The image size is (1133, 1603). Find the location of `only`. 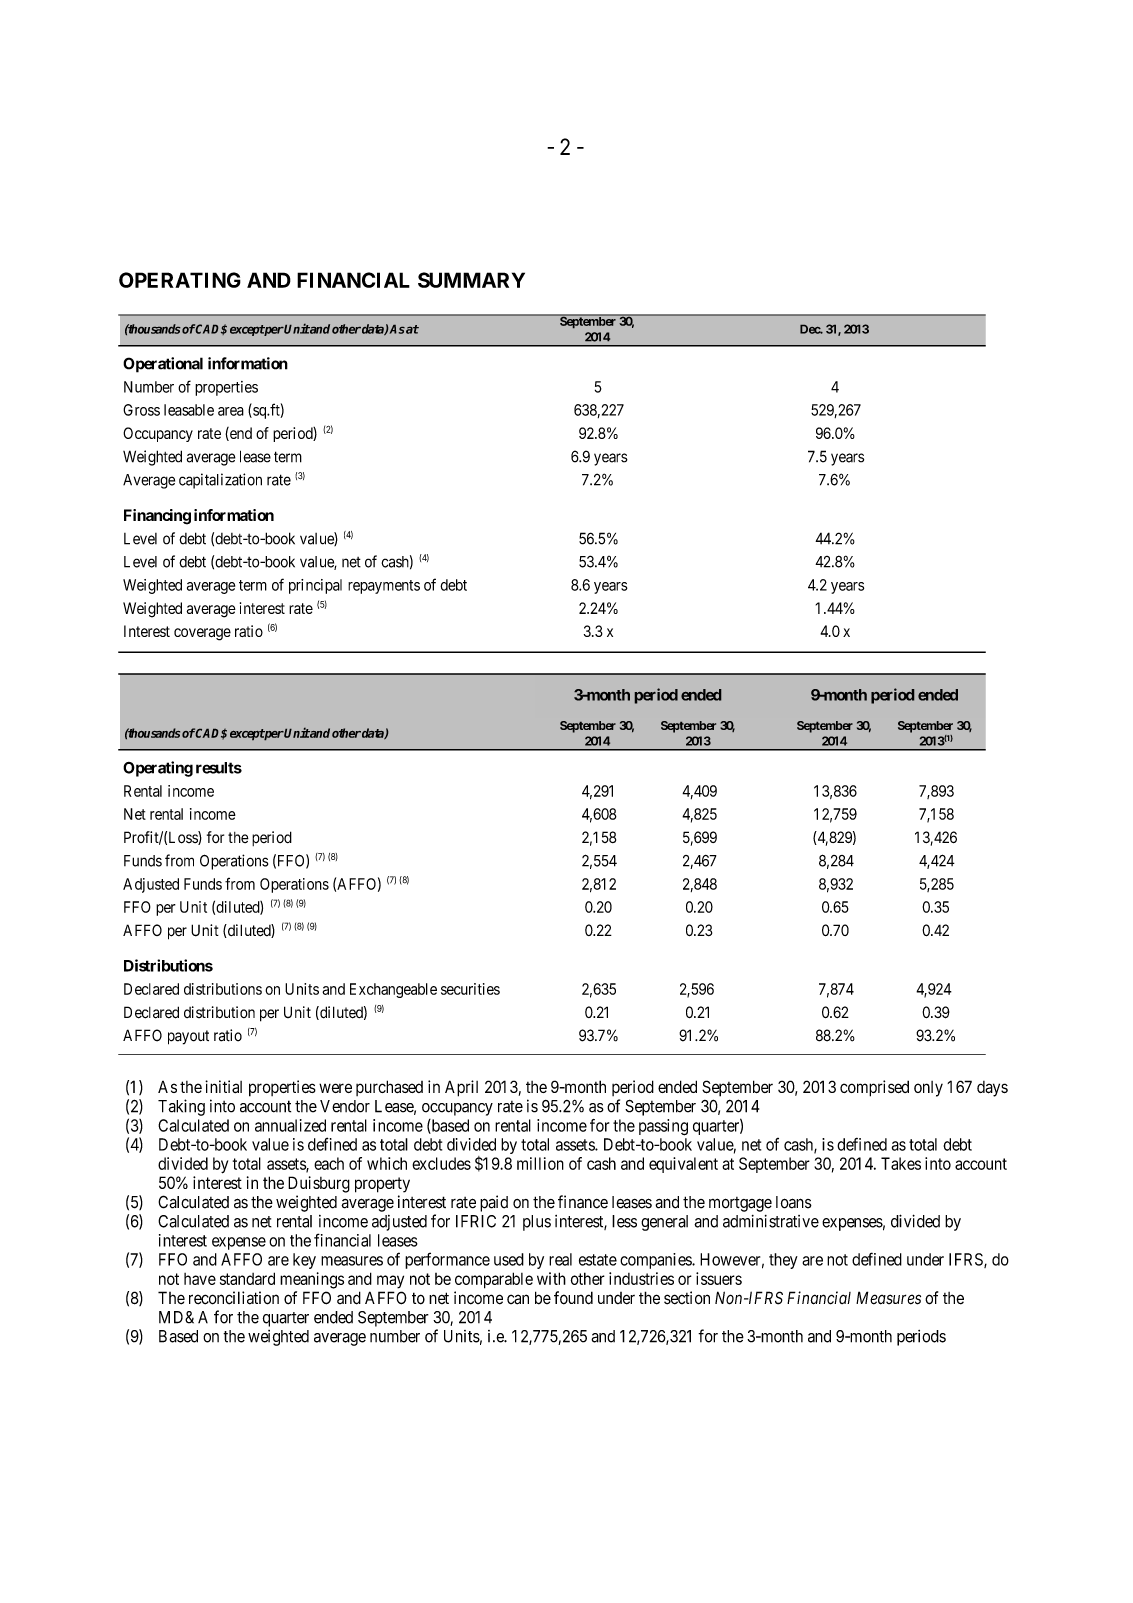

only is located at coordinates (928, 1089).
